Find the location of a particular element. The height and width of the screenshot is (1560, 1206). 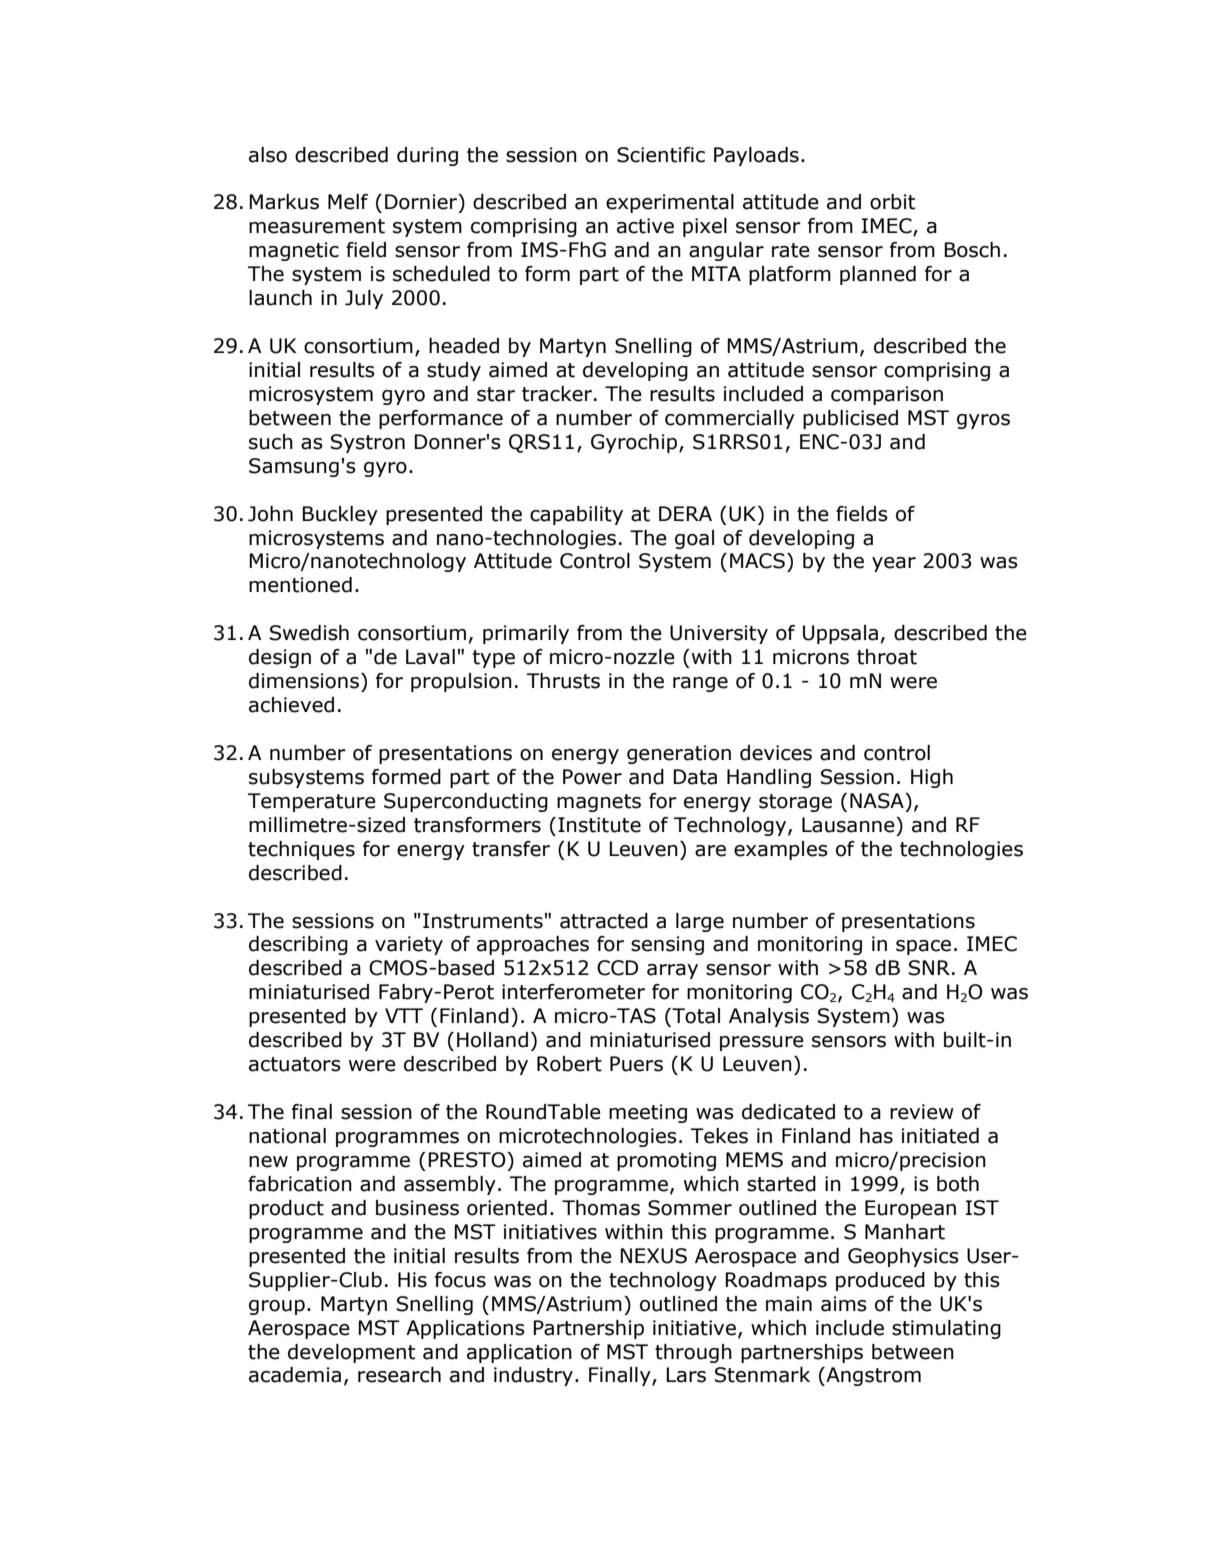

orbit is located at coordinates (892, 202).
